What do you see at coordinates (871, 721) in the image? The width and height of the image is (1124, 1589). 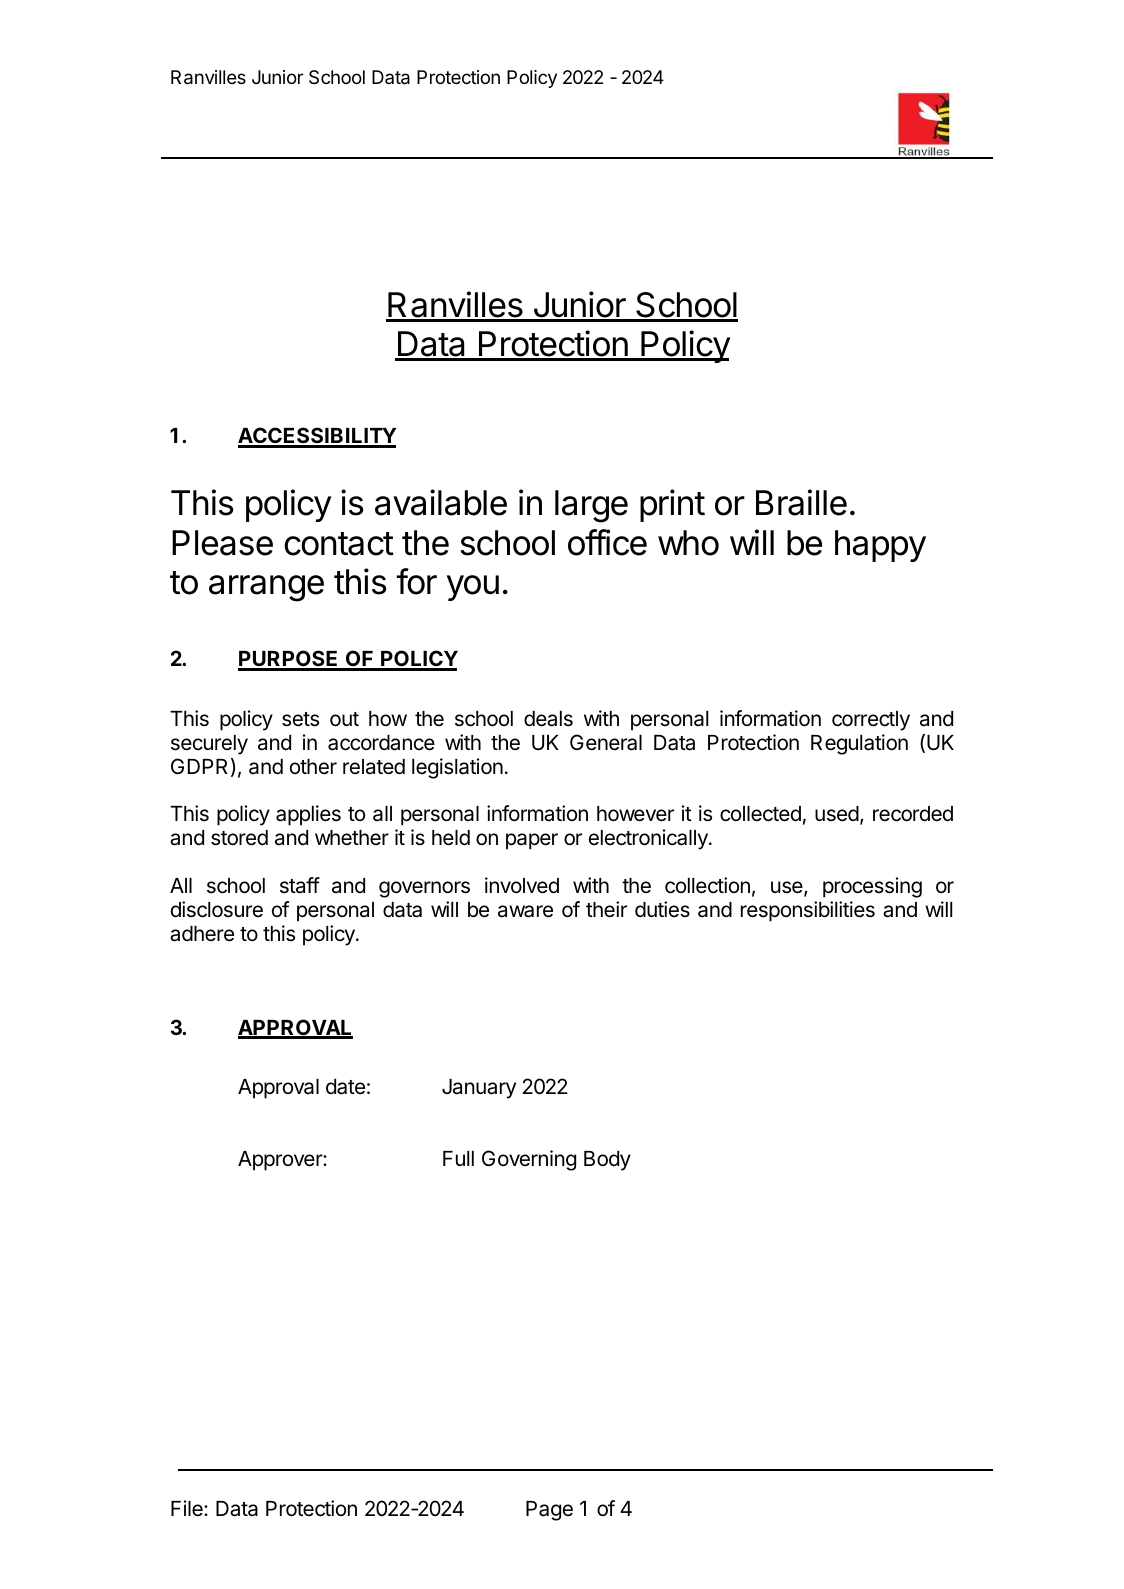 I see `correctly` at bounding box center [871, 721].
